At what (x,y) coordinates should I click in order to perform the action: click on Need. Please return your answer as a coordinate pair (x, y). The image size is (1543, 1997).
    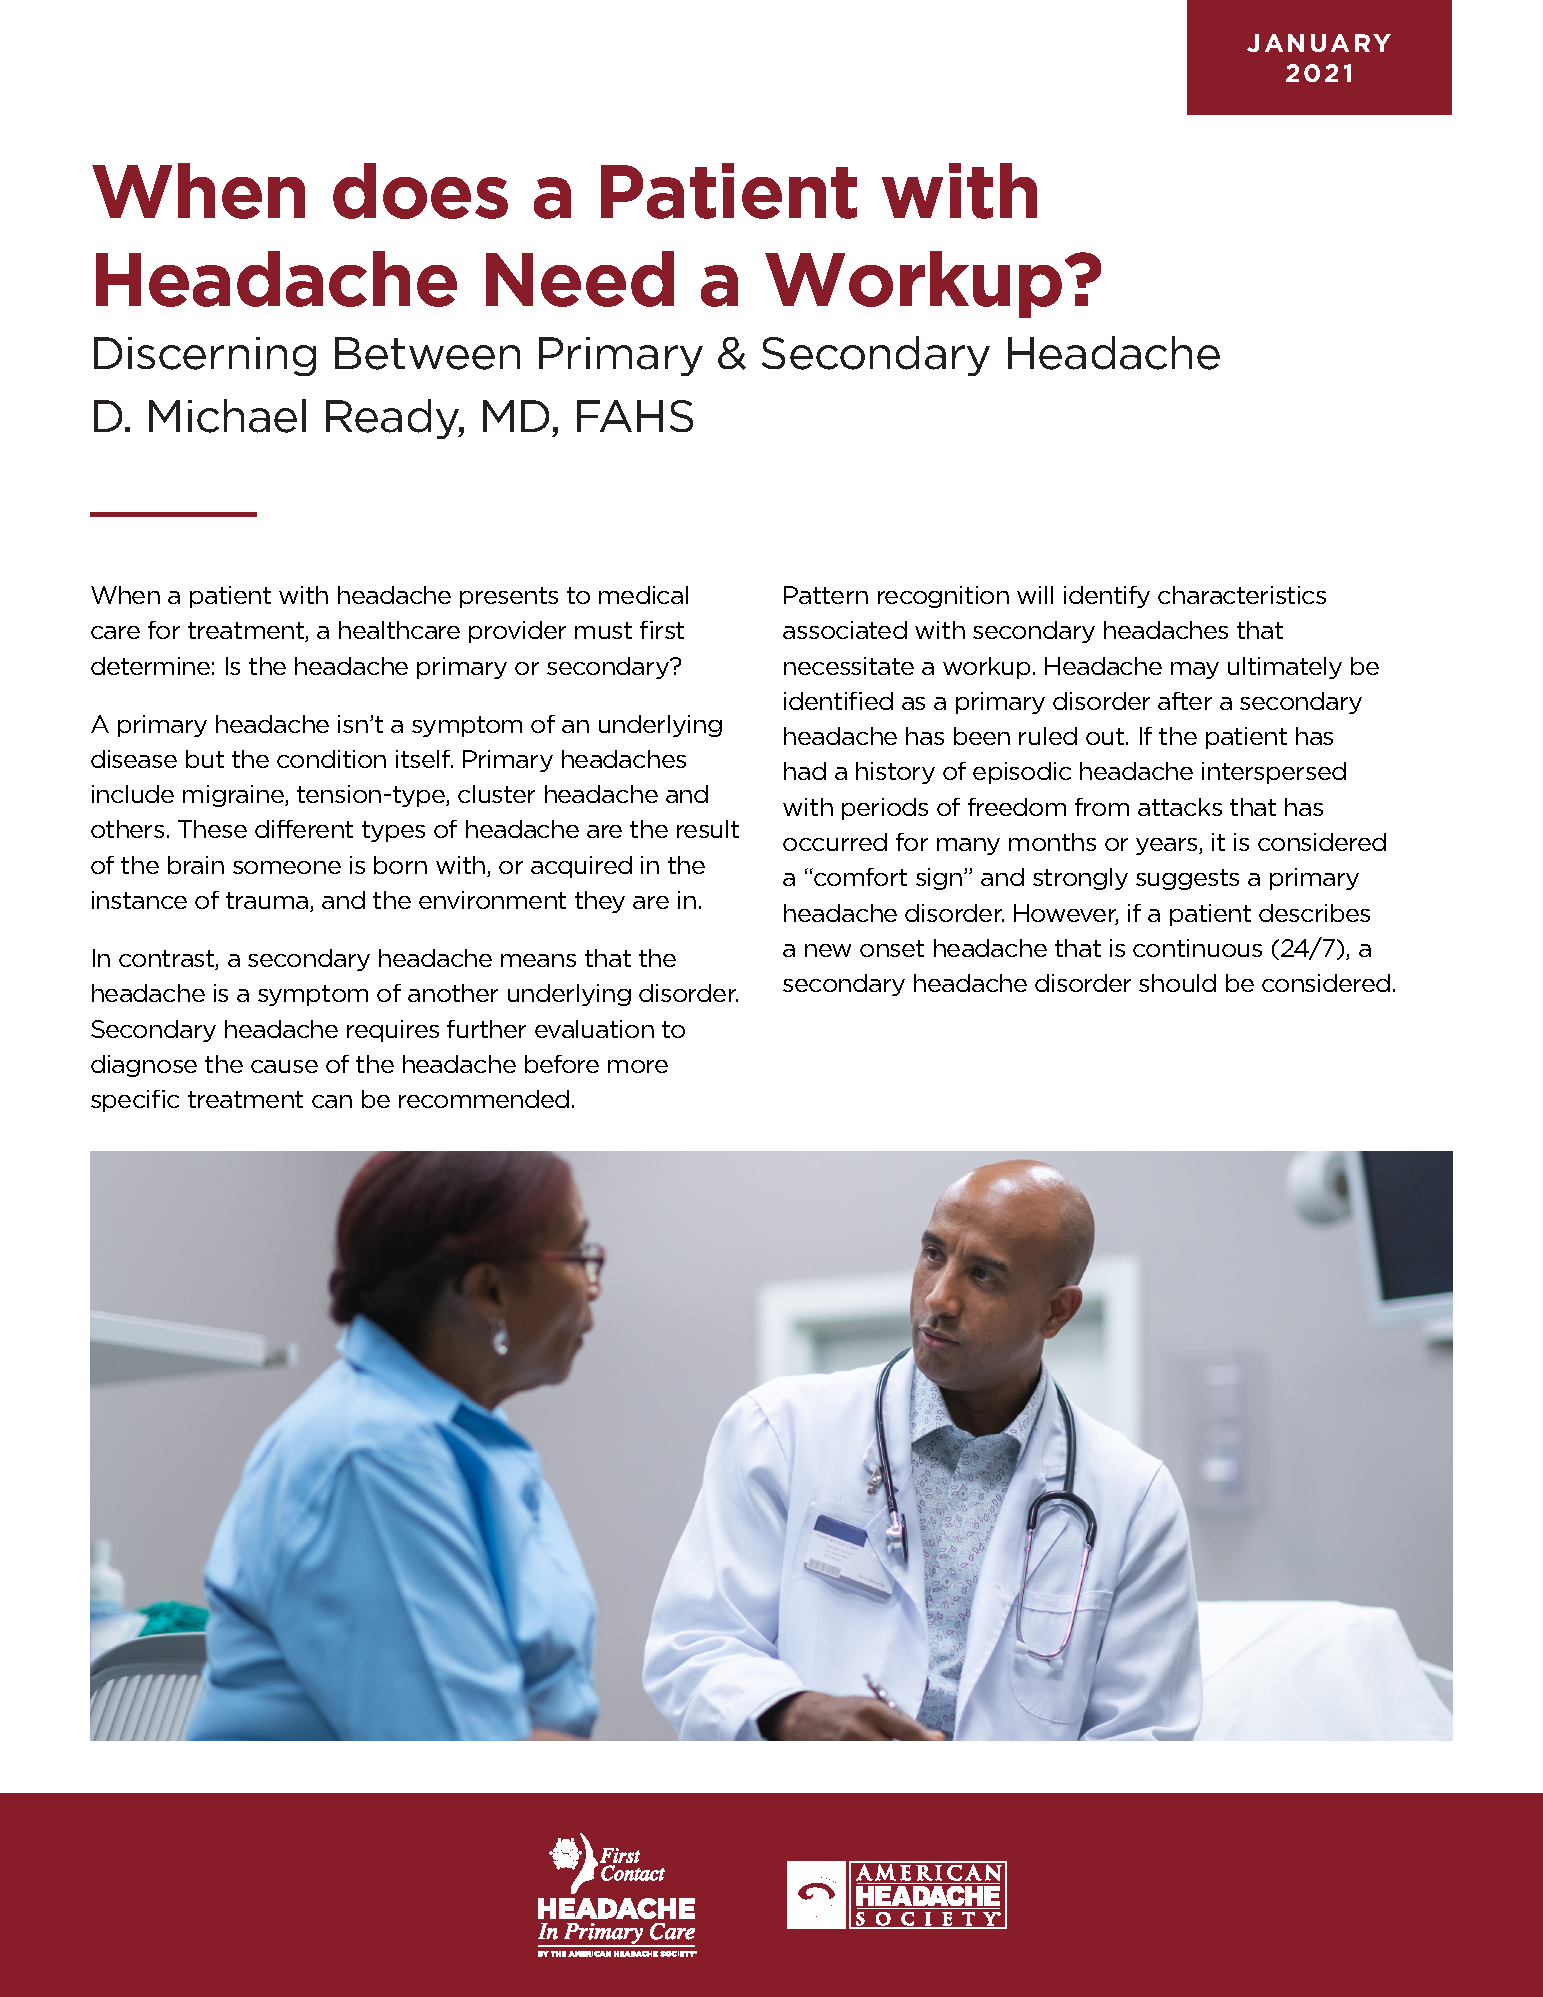
    Looking at the image, I should click on (580, 279).
